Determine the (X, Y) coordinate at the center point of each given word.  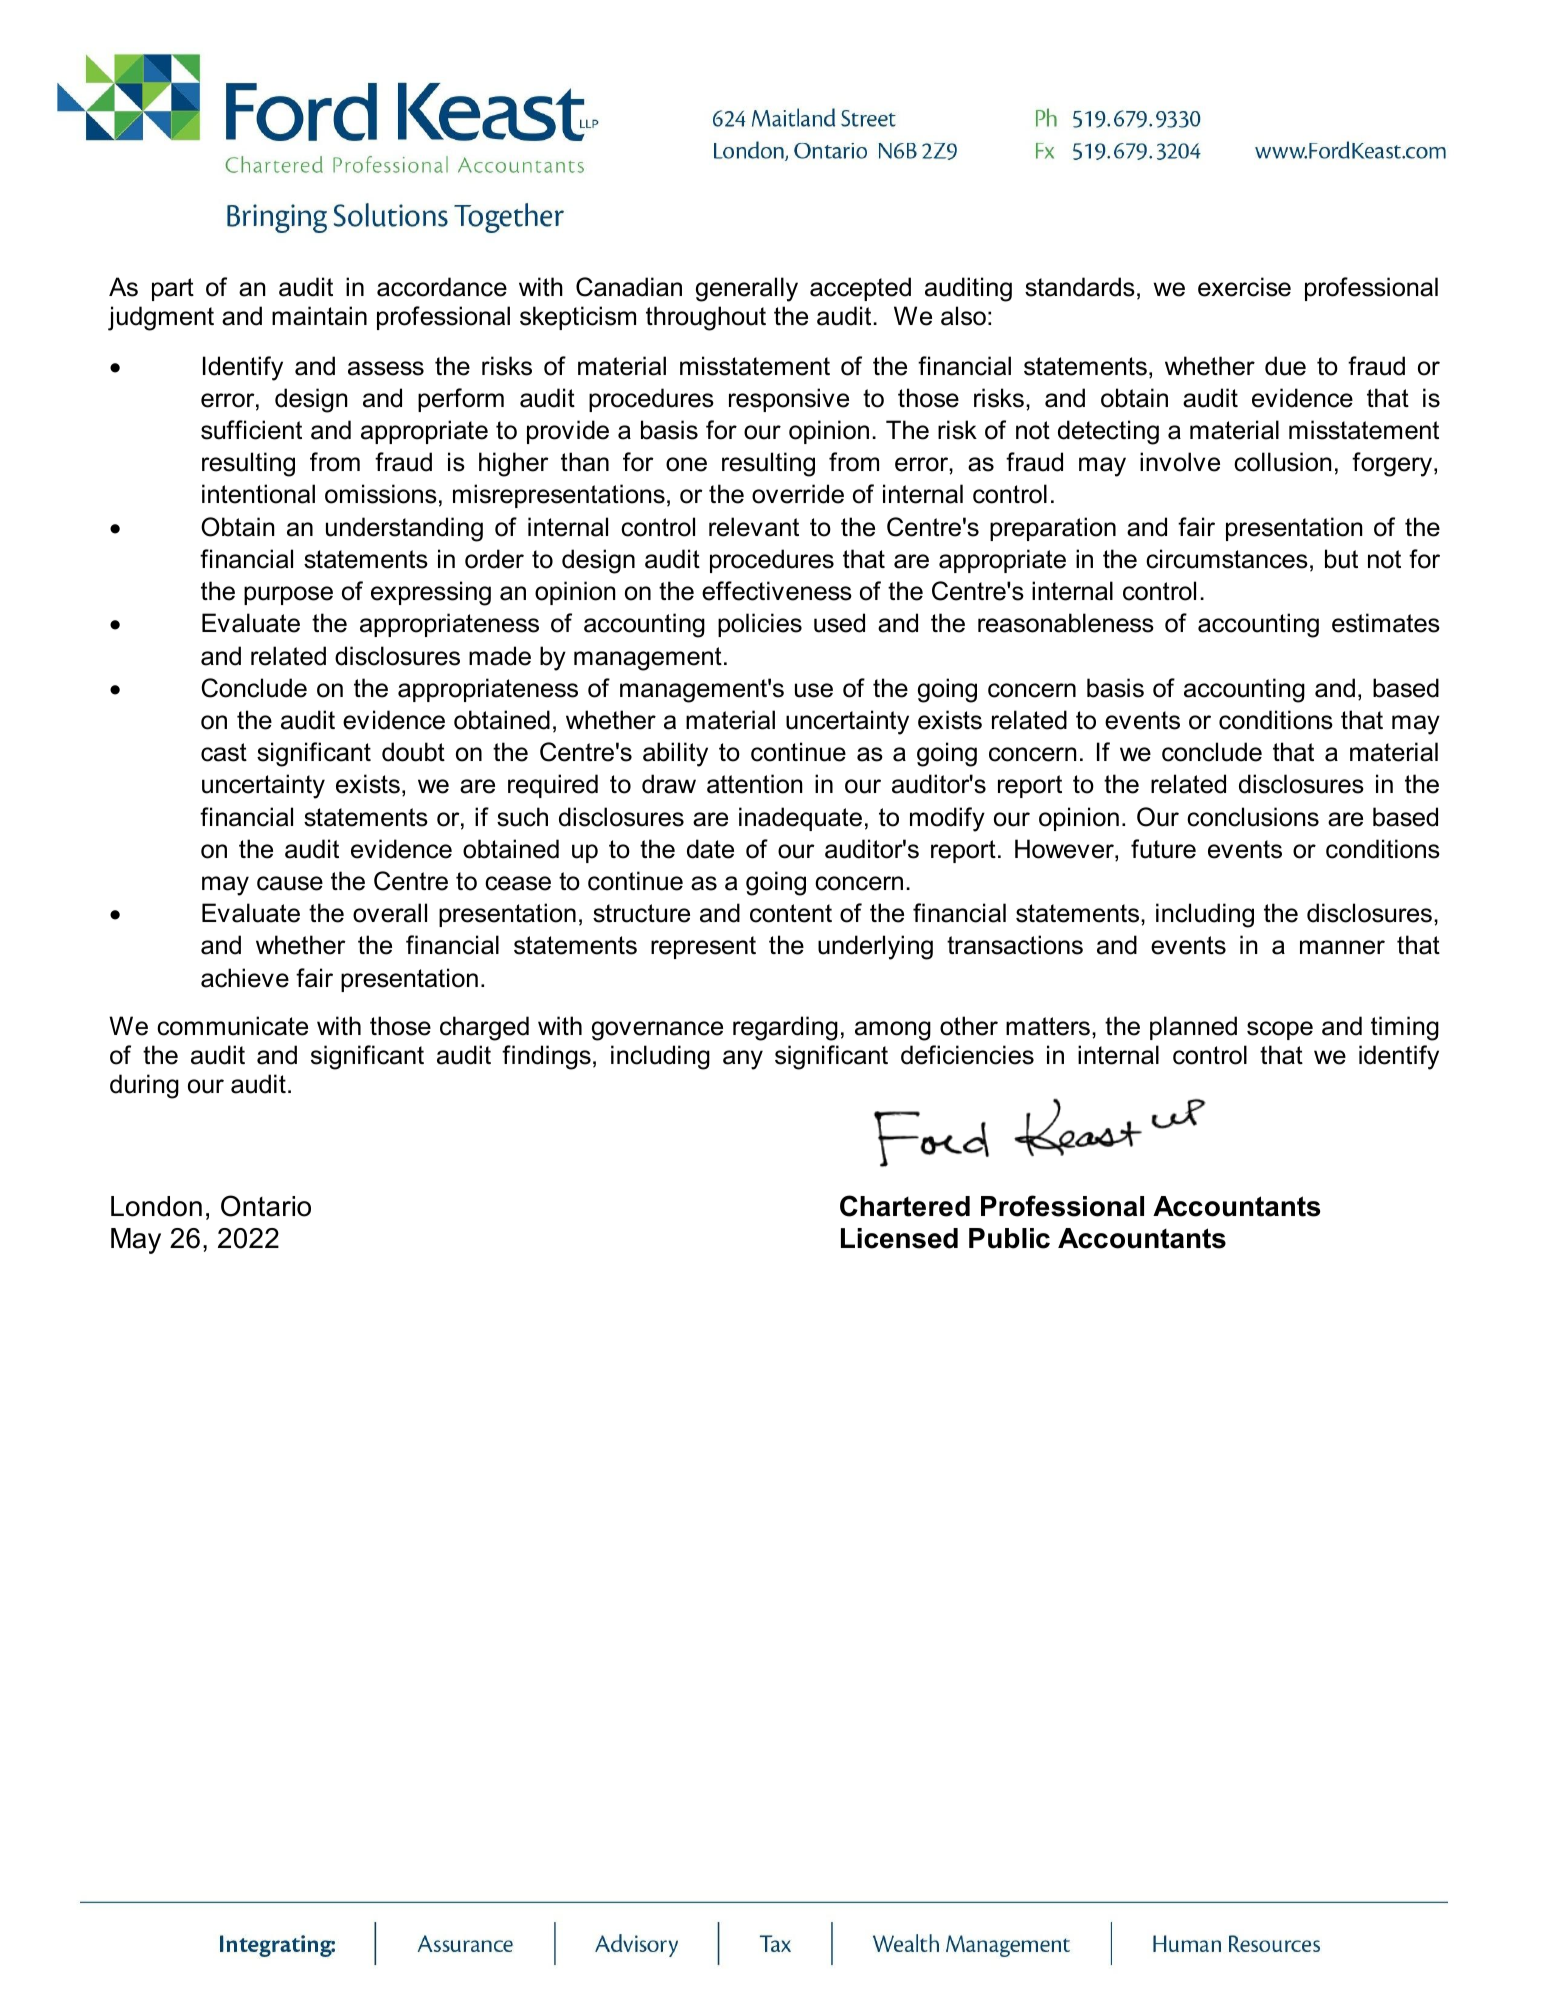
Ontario (266, 1206)
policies (760, 625)
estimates (1386, 623)
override (798, 494)
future (1163, 849)
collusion (1282, 462)
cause (290, 883)
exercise (1244, 287)
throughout (706, 318)
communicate (232, 1026)
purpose (288, 595)
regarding (785, 1028)
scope (1280, 1030)
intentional (258, 494)
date (710, 849)
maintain (319, 316)
